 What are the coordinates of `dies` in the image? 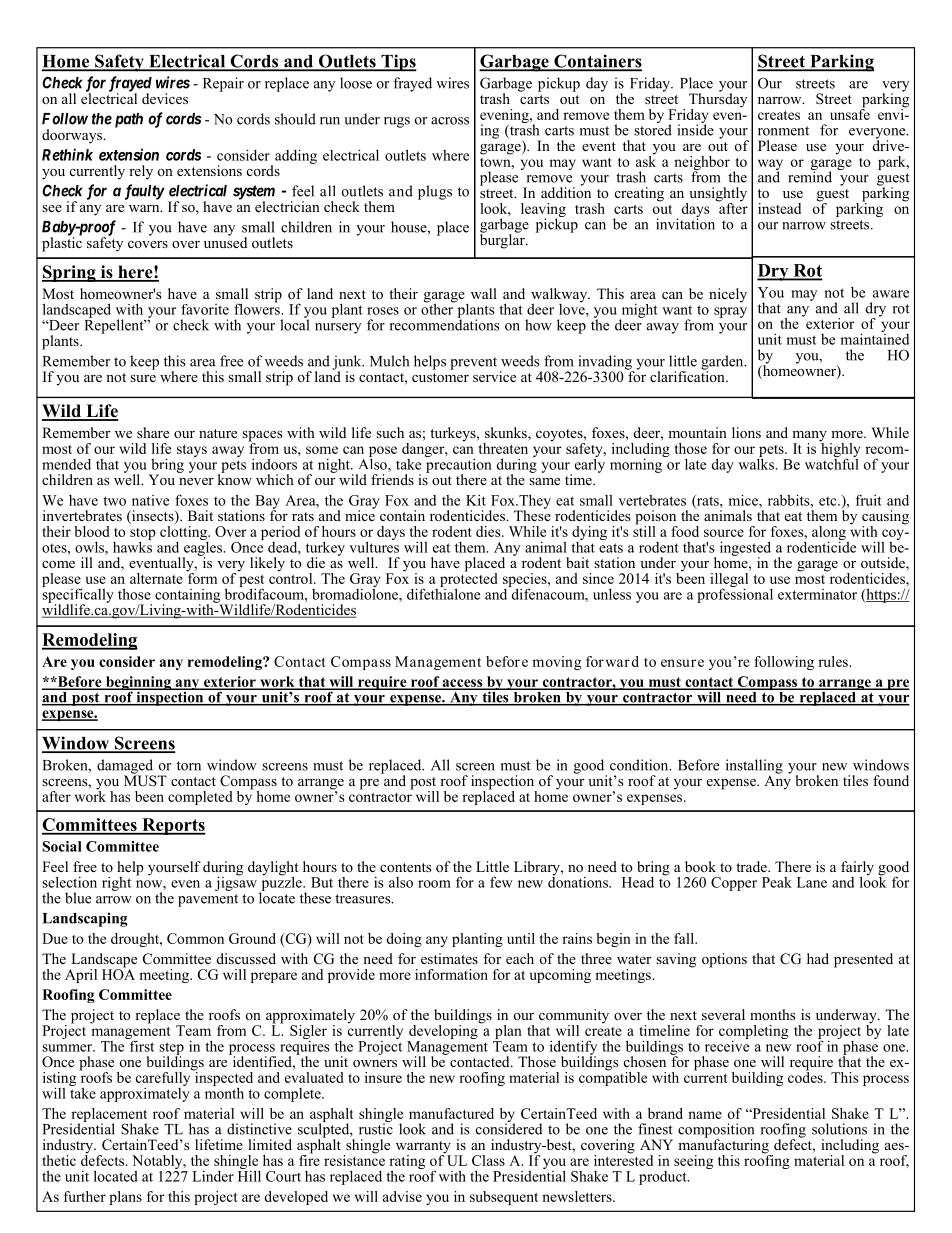 It's located at (489, 531).
